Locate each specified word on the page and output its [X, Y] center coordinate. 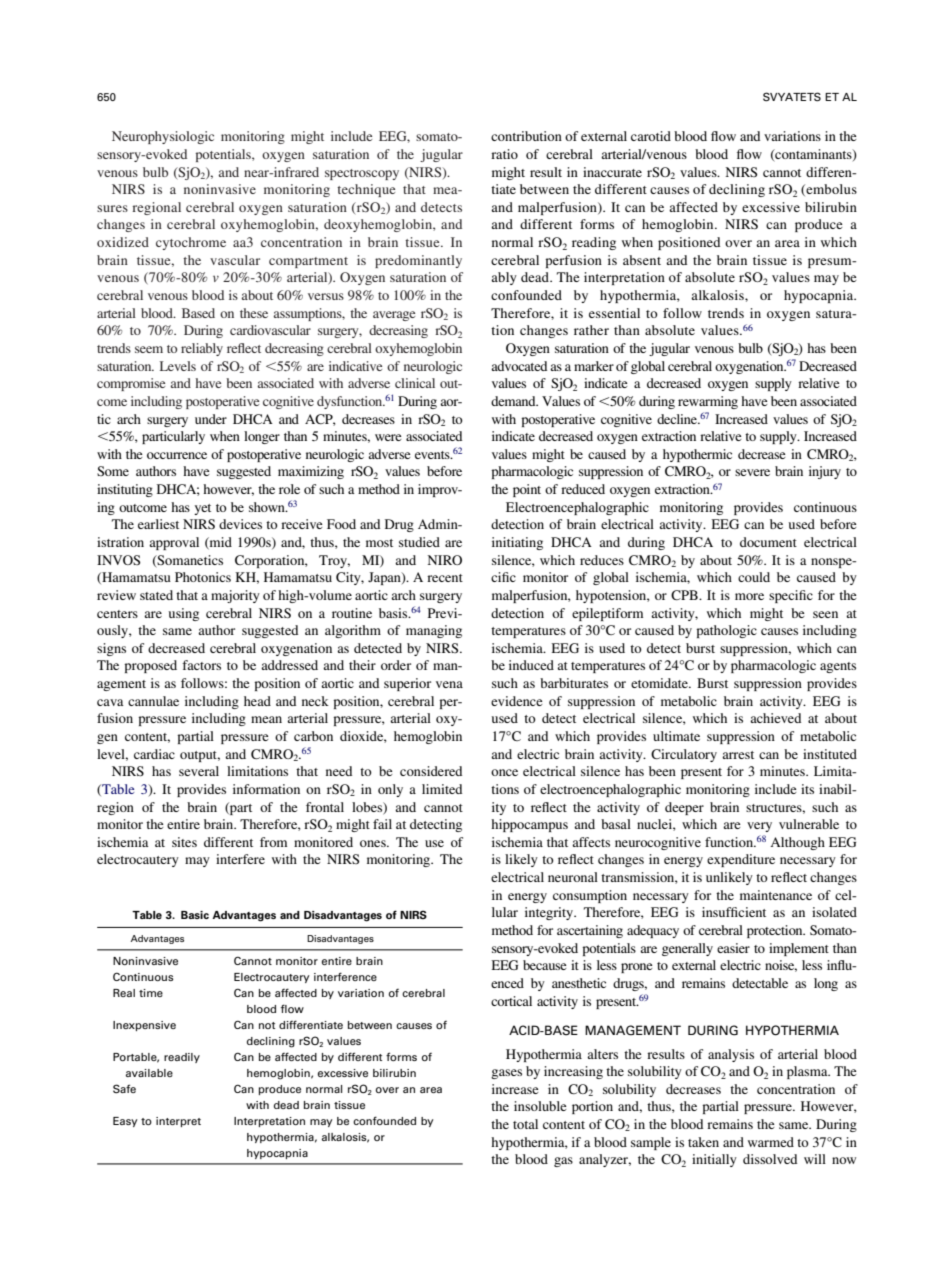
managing [434, 631]
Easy [125, 1122]
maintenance [776, 895]
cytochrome [191, 243]
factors [201, 665]
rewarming [708, 402]
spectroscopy [362, 174]
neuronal [573, 877]
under [211, 419]
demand [514, 401]
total [525, 1124]
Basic [195, 915]
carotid [651, 136]
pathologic [726, 631]
